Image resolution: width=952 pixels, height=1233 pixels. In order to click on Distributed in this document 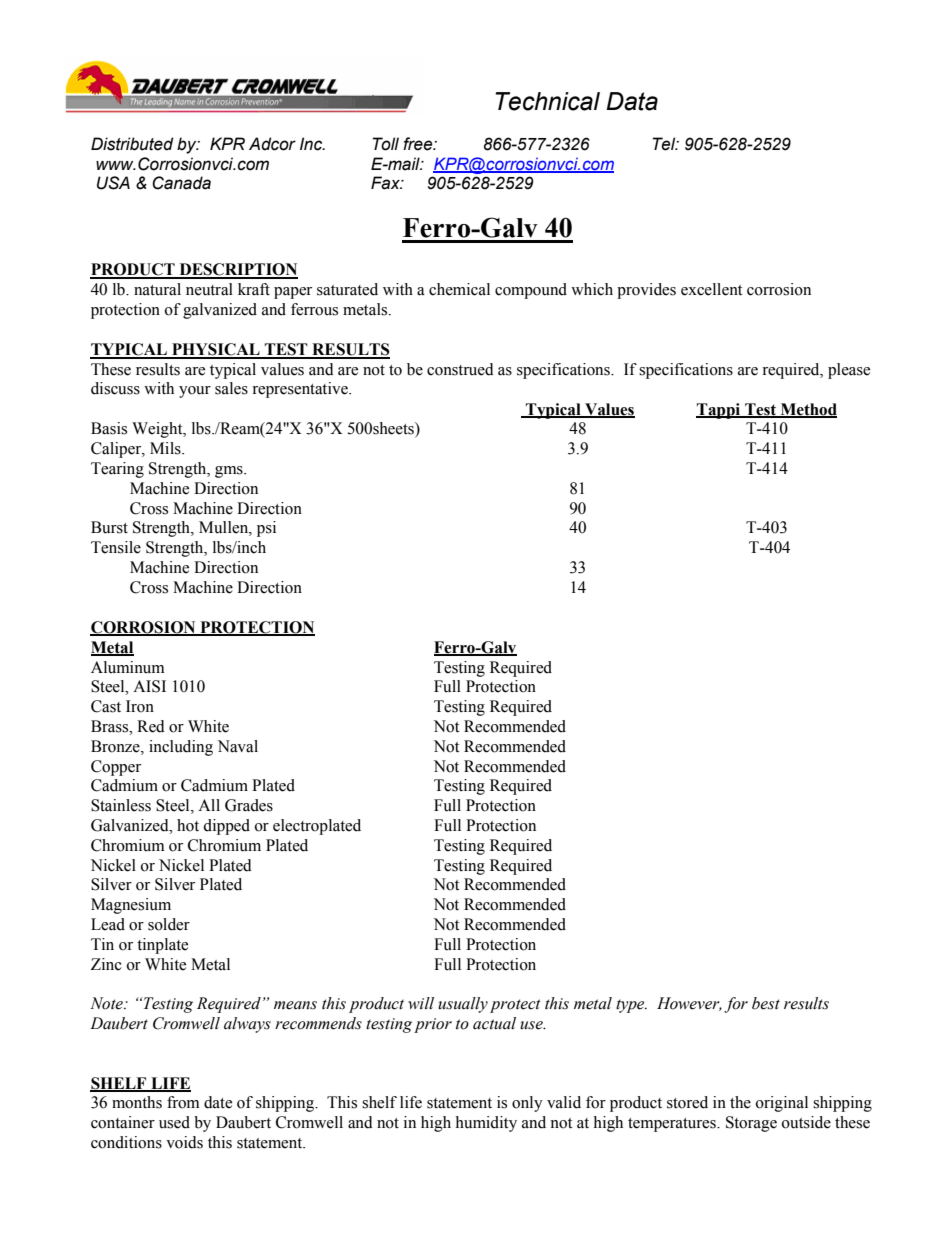, I will do `click(132, 144)`.
